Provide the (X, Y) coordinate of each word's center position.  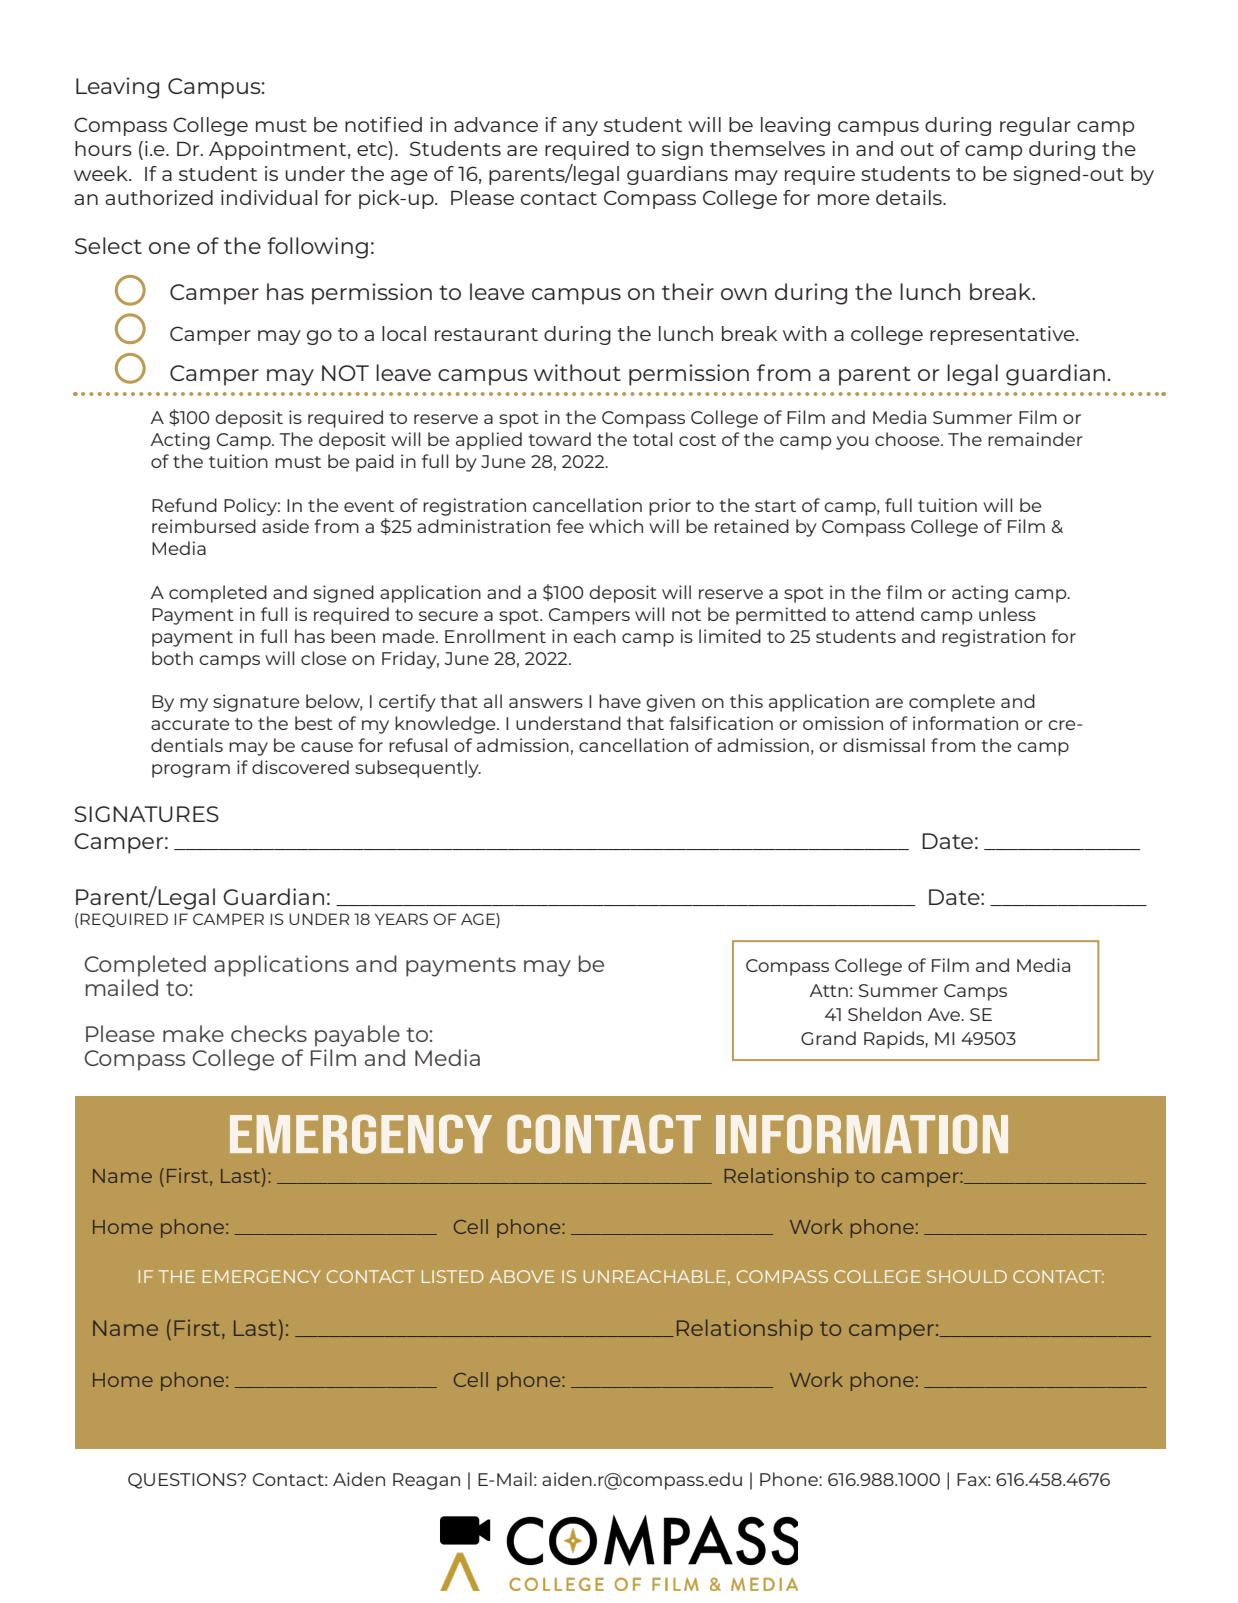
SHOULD (967, 1276)
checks (269, 1033)
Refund (184, 505)
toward (559, 439)
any (580, 128)
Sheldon (884, 1014)
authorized (159, 197)
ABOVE (522, 1276)
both (172, 658)
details (910, 197)
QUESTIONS (183, 1481)
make (193, 1033)
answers (546, 703)
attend (885, 614)
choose (908, 439)
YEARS (401, 919)
